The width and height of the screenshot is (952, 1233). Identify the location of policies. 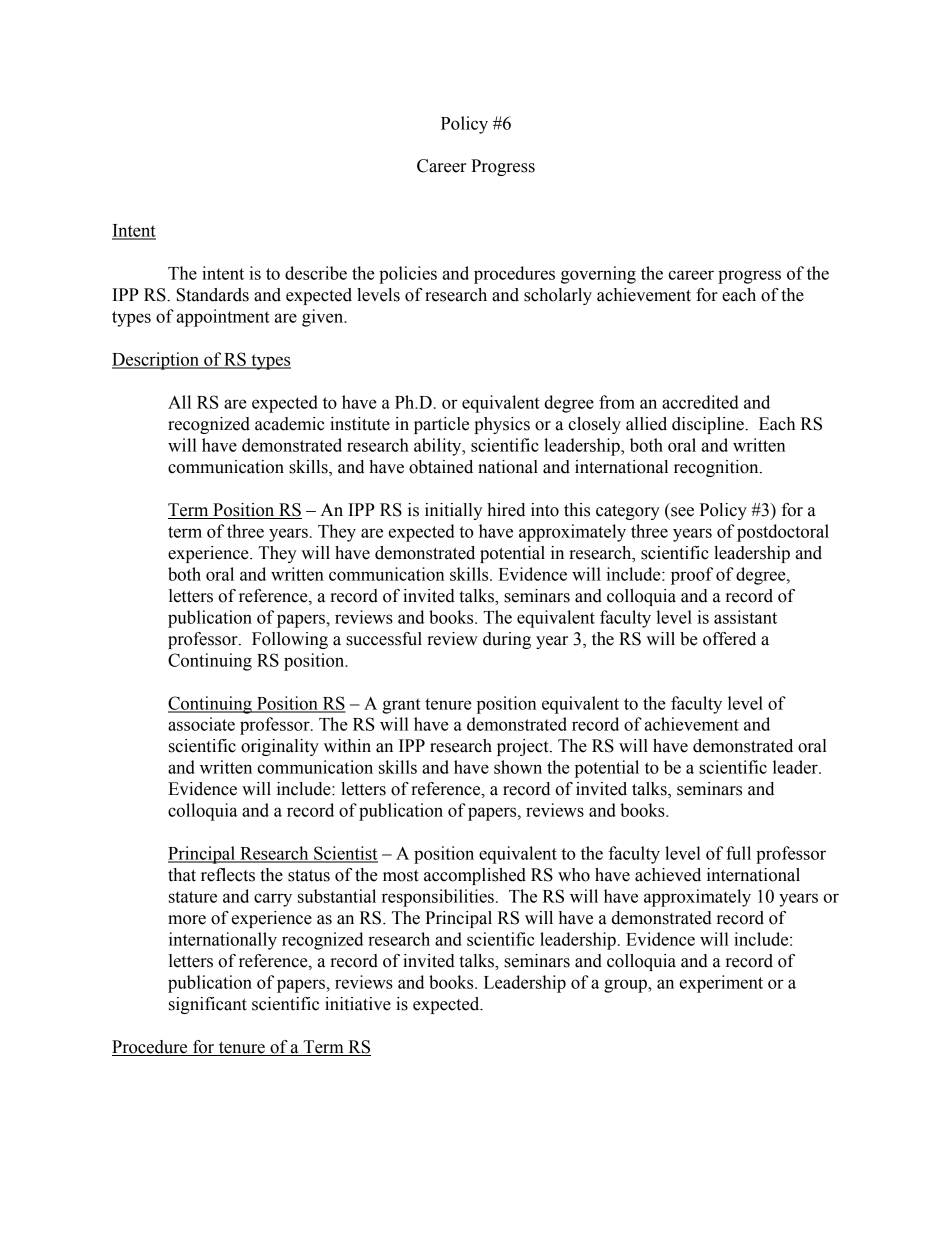
(408, 275).
